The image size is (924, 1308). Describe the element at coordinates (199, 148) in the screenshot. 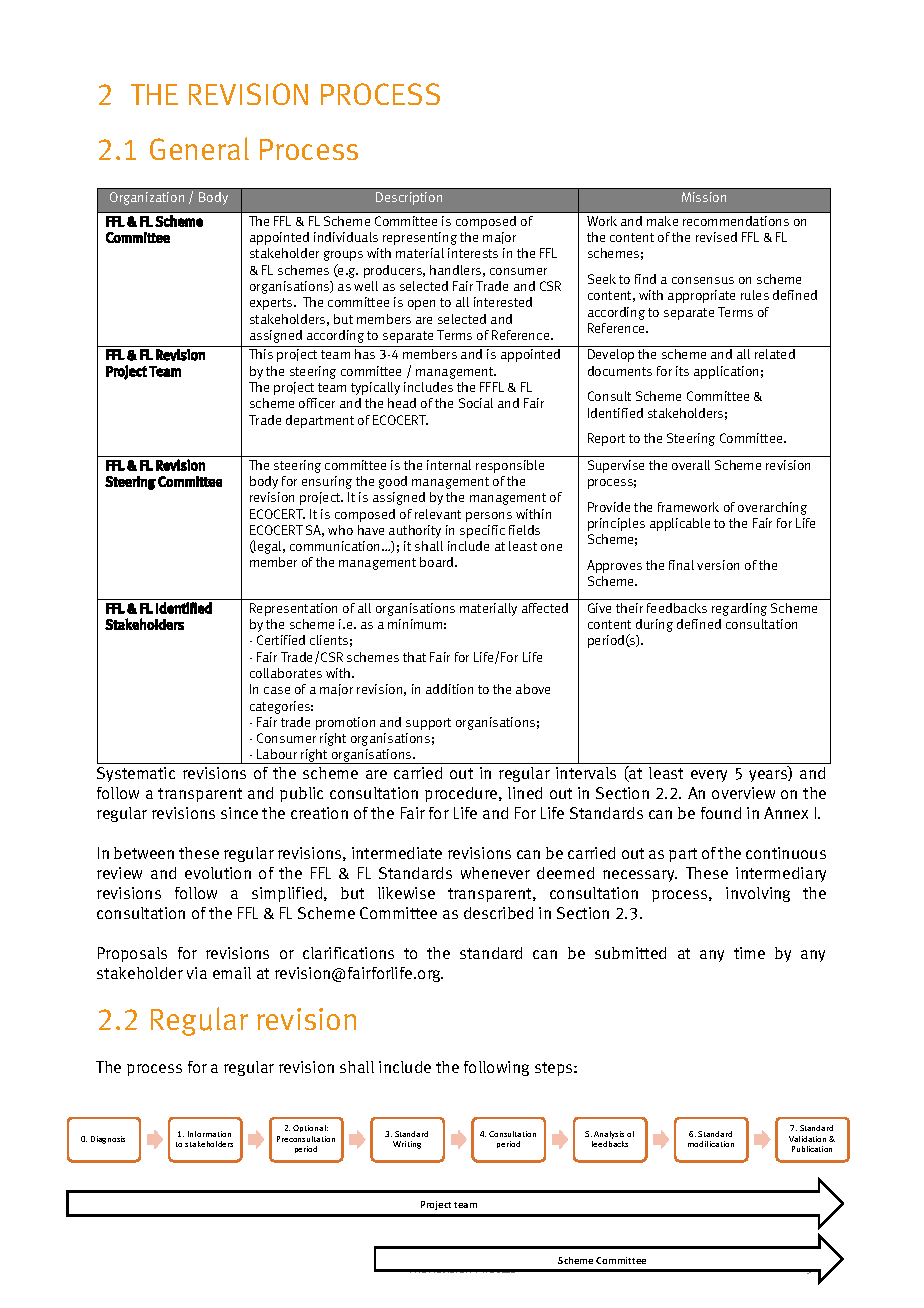

I see `General` at that location.
